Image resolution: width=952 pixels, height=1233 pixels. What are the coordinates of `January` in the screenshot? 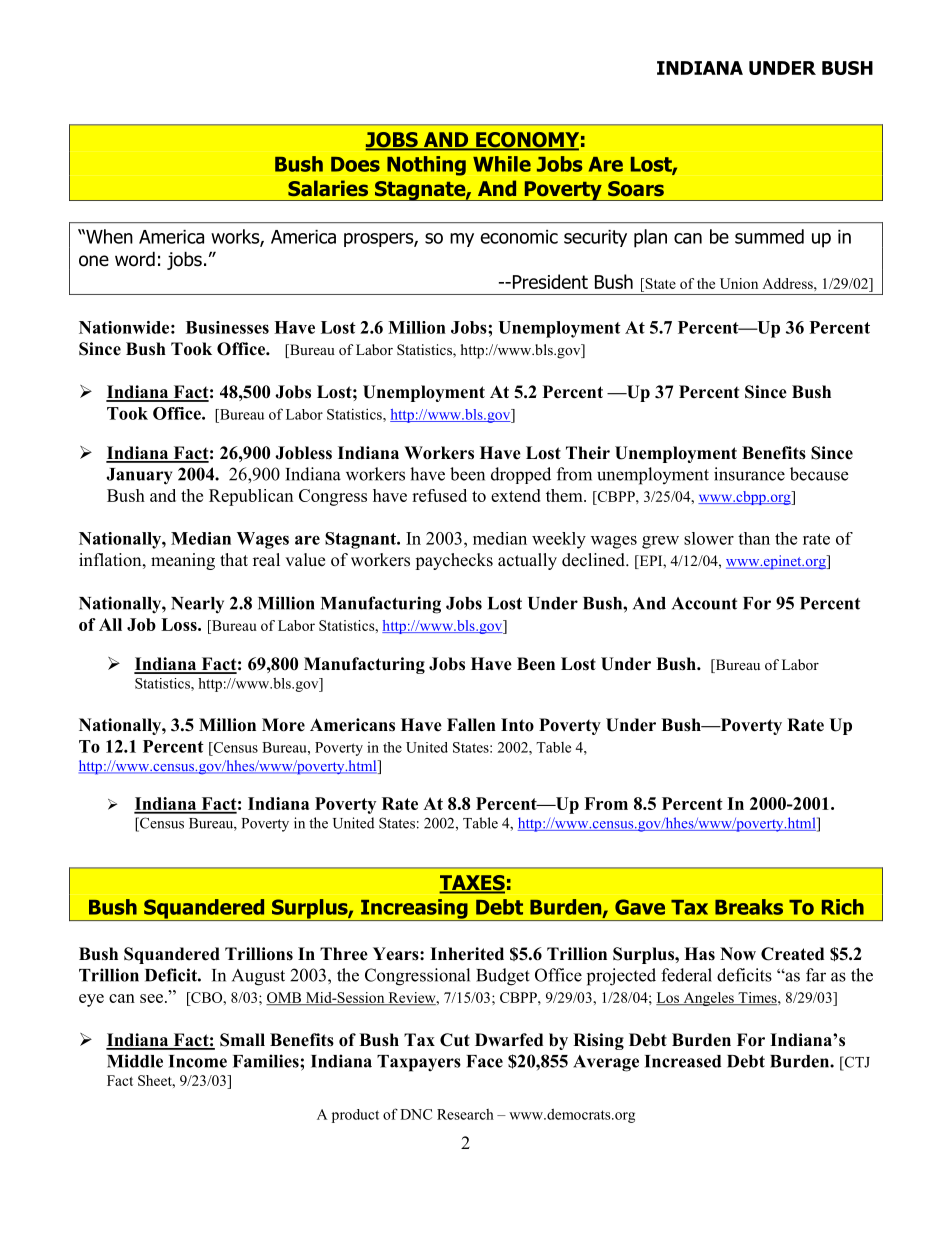 It's located at (139, 476).
